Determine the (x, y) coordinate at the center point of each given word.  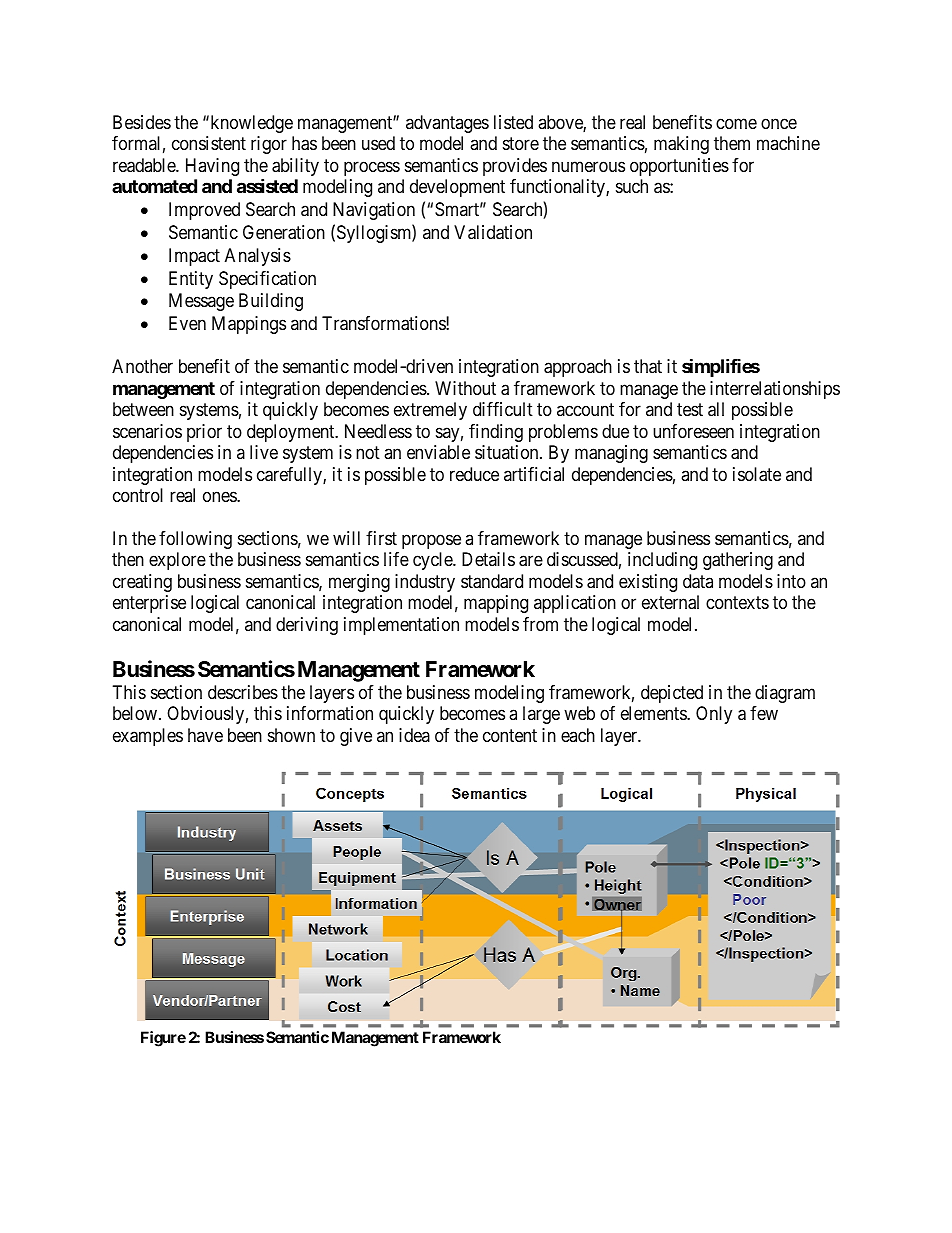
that (648, 366)
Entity (191, 280)
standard (492, 581)
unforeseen (693, 431)
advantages (447, 124)
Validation (493, 232)
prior (204, 433)
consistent (209, 143)
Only (714, 715)
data (698, 581)
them (732, 143)
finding (496, 433)
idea (414, 735)
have (205, 735)
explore (177, 561)
